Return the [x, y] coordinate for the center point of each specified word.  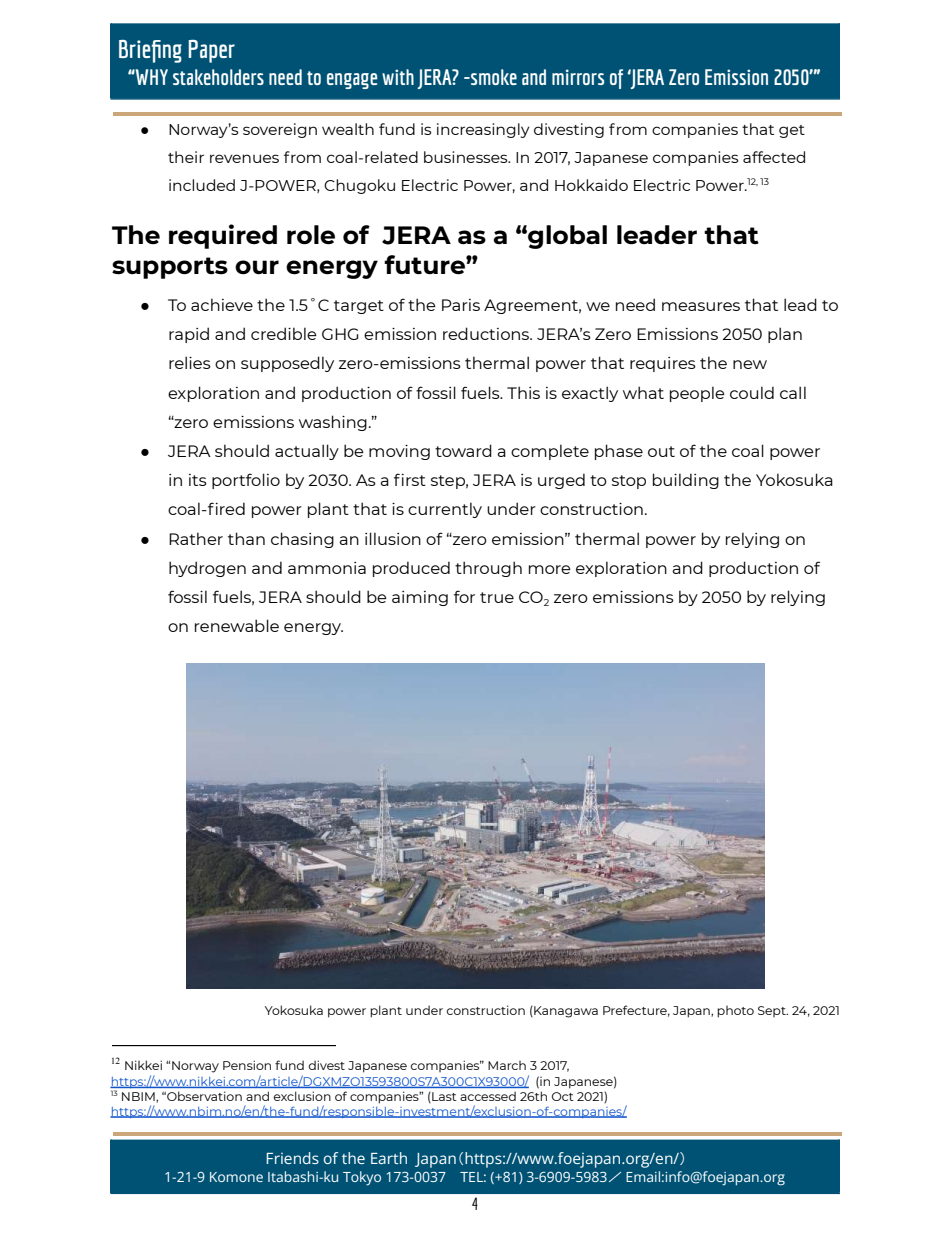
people [697, 394]
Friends [293, 1158]
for [464, 596]
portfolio [246, 481]
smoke [493, 77]
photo [735, 1012]
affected [774, 157]
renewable [237, 625]
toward [463, 450]
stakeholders [218, 77]
